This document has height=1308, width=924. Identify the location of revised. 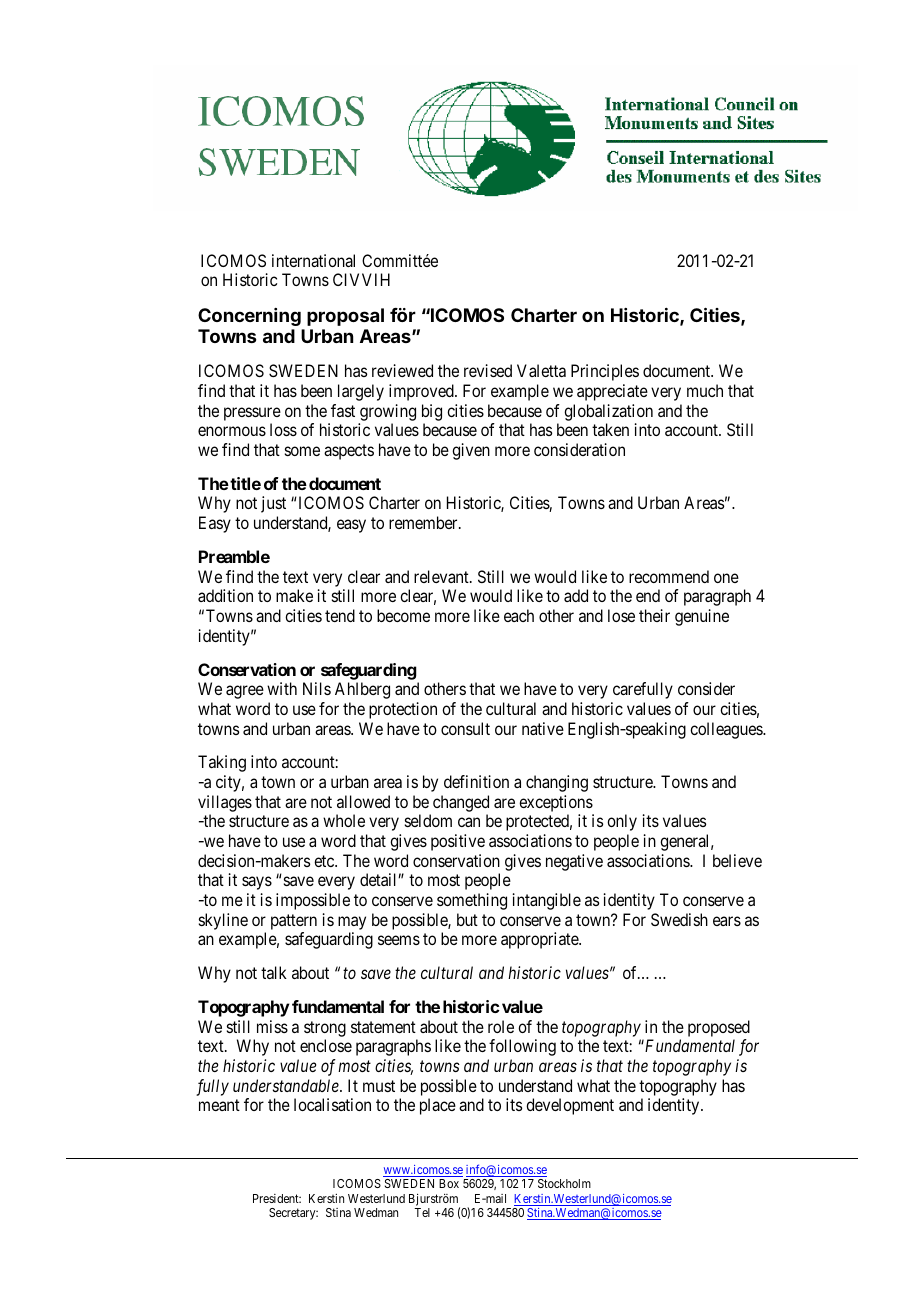
(488, 370).
